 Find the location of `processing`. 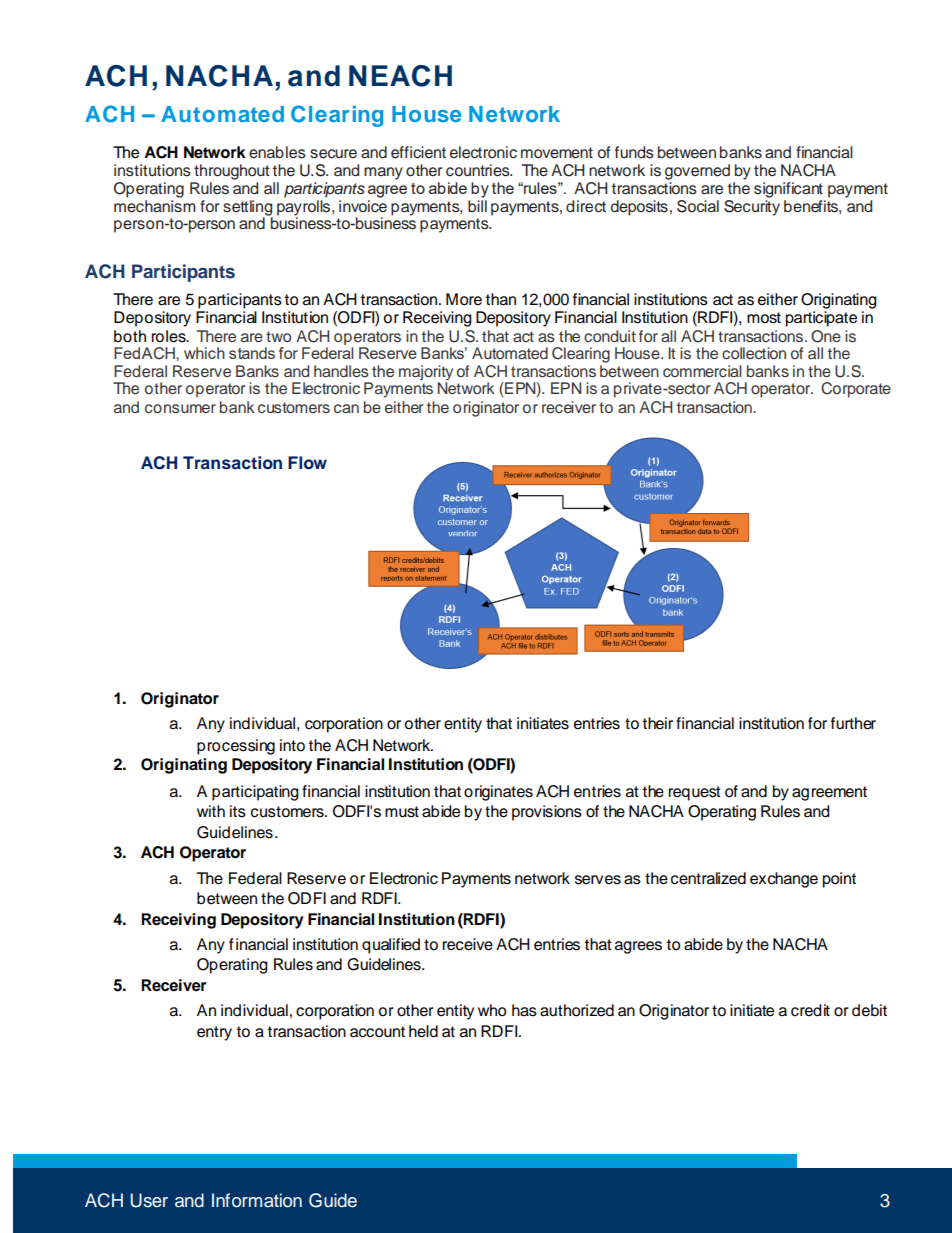

processing is located at coordinates (236, 747).
